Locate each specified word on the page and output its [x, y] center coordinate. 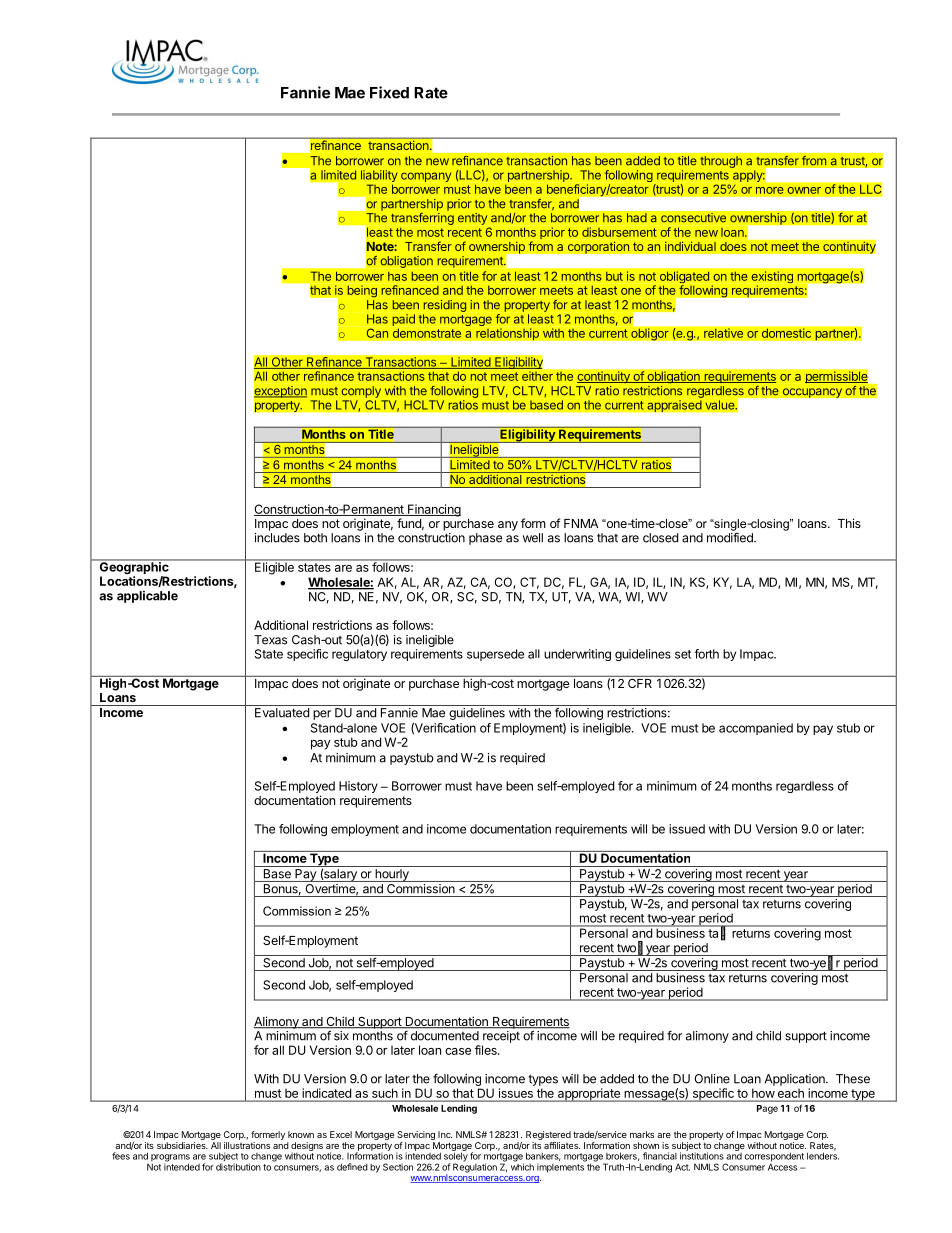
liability [379, 177]
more [770, 190]
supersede [495, 655]
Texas [270, 640]
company [426, 177]
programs [170, 1159]
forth [706, 654]
